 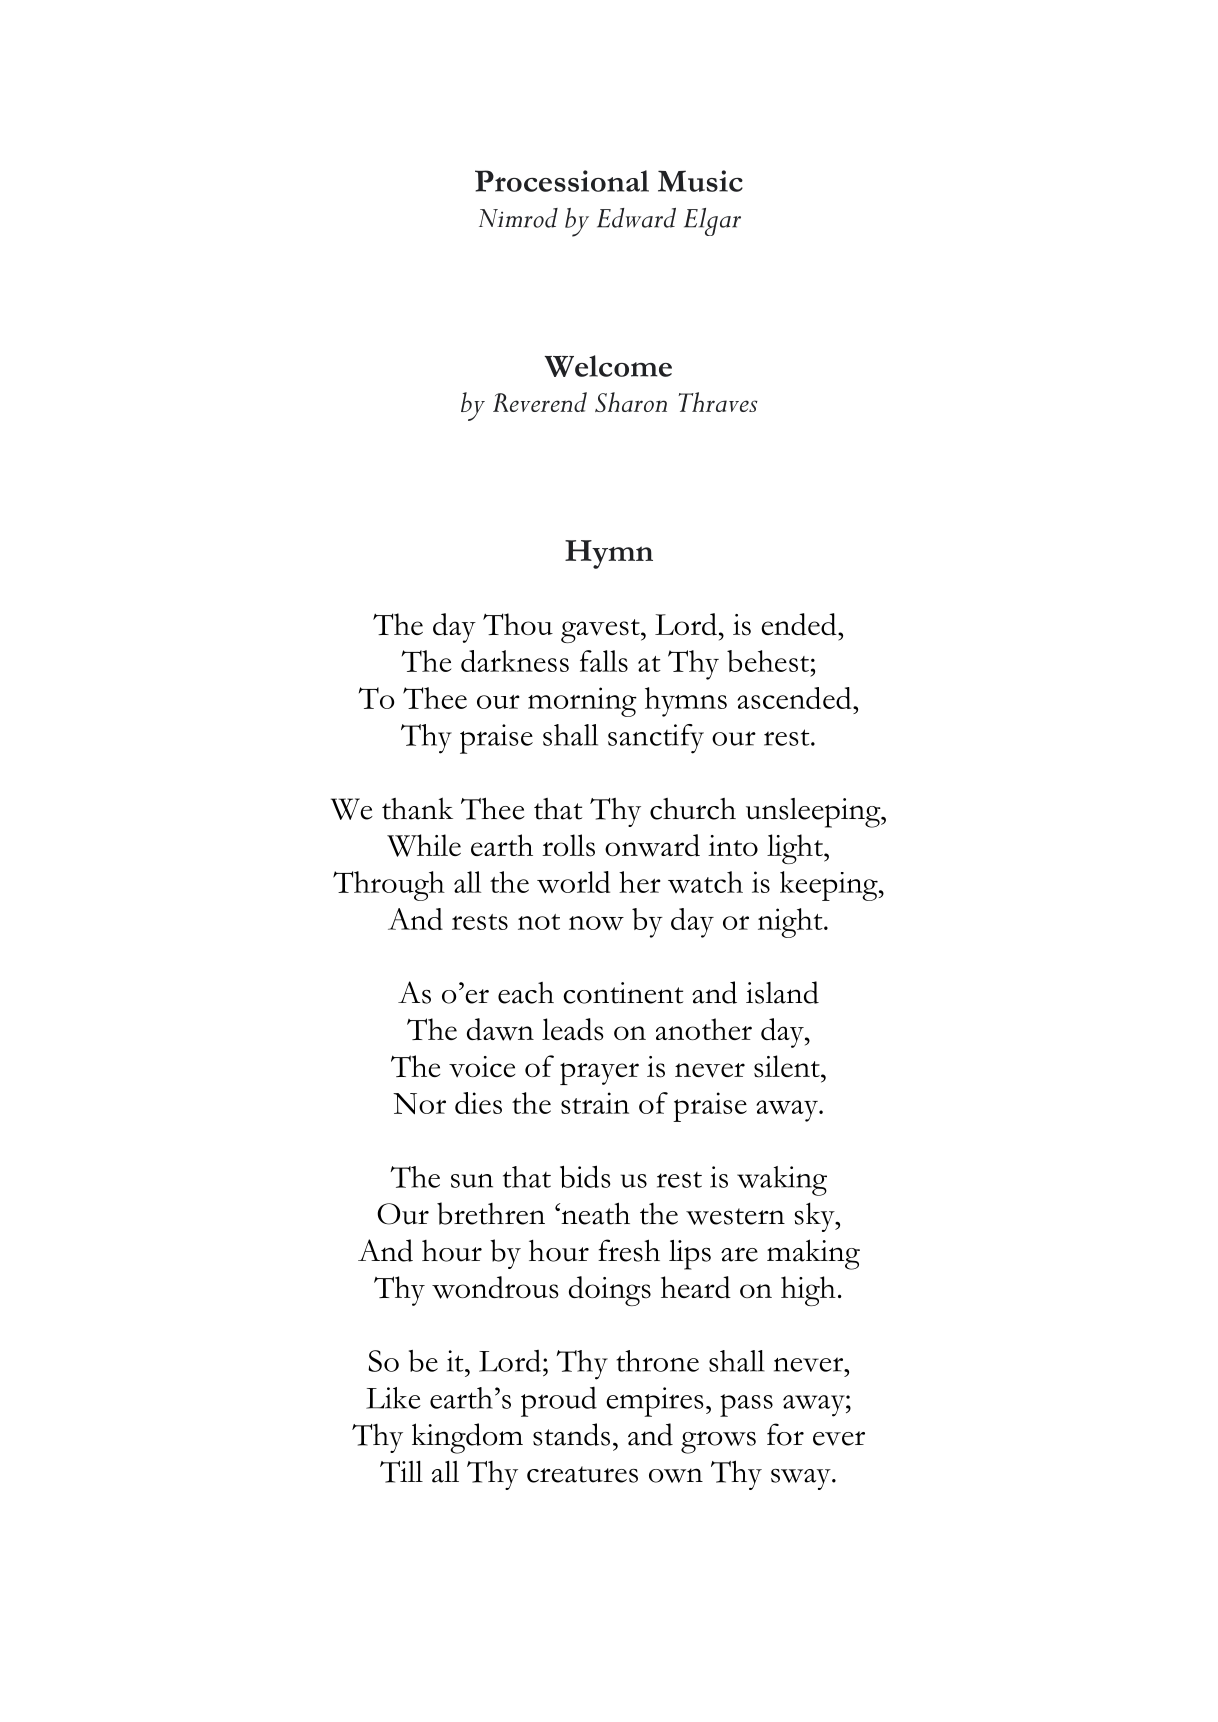 I want to click on Elgar, so click(x=712, y=222).
